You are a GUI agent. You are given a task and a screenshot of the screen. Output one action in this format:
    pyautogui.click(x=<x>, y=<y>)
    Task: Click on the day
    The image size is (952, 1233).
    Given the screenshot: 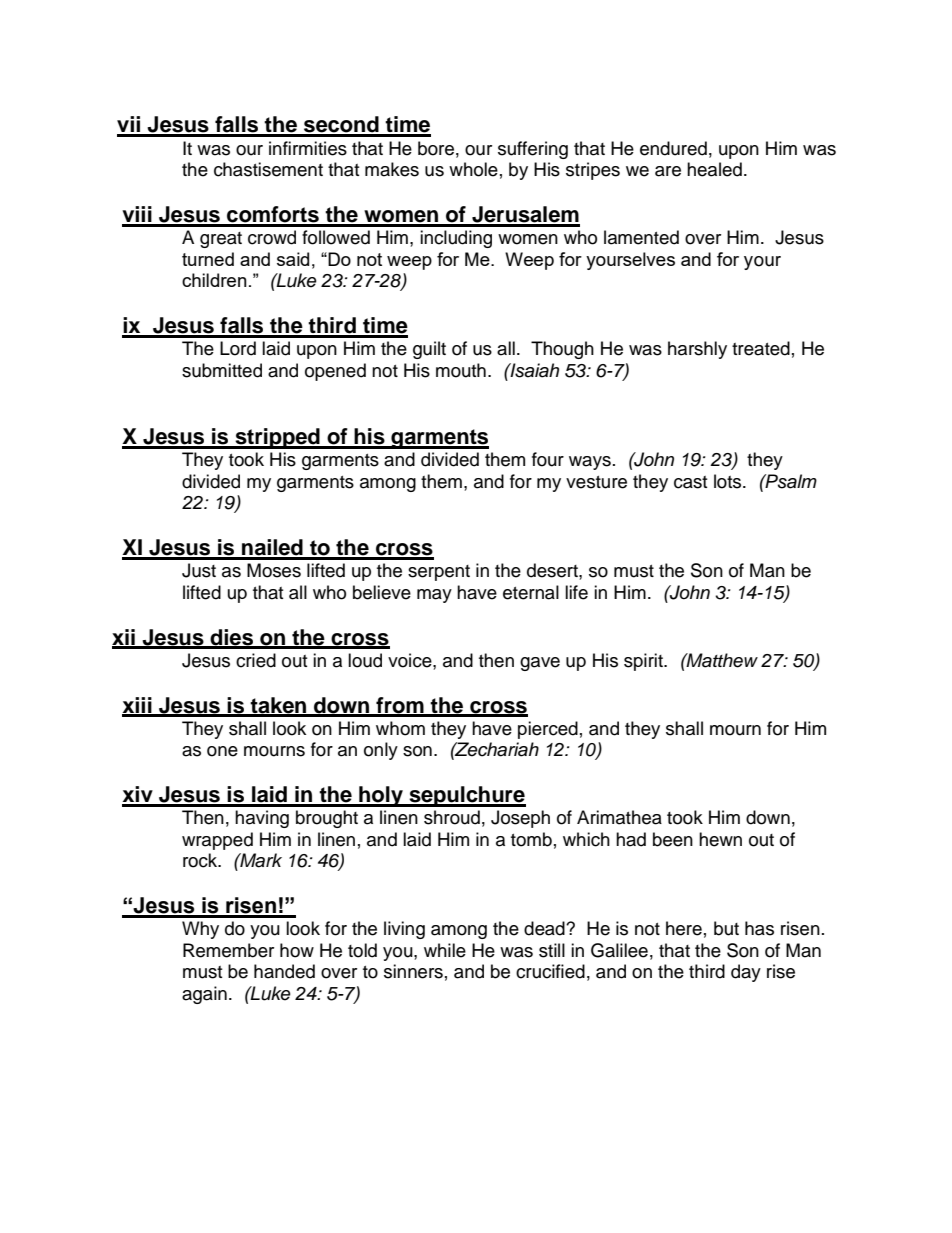 What is the action you would take?
    pyautogui.click(x=746, y=973)
